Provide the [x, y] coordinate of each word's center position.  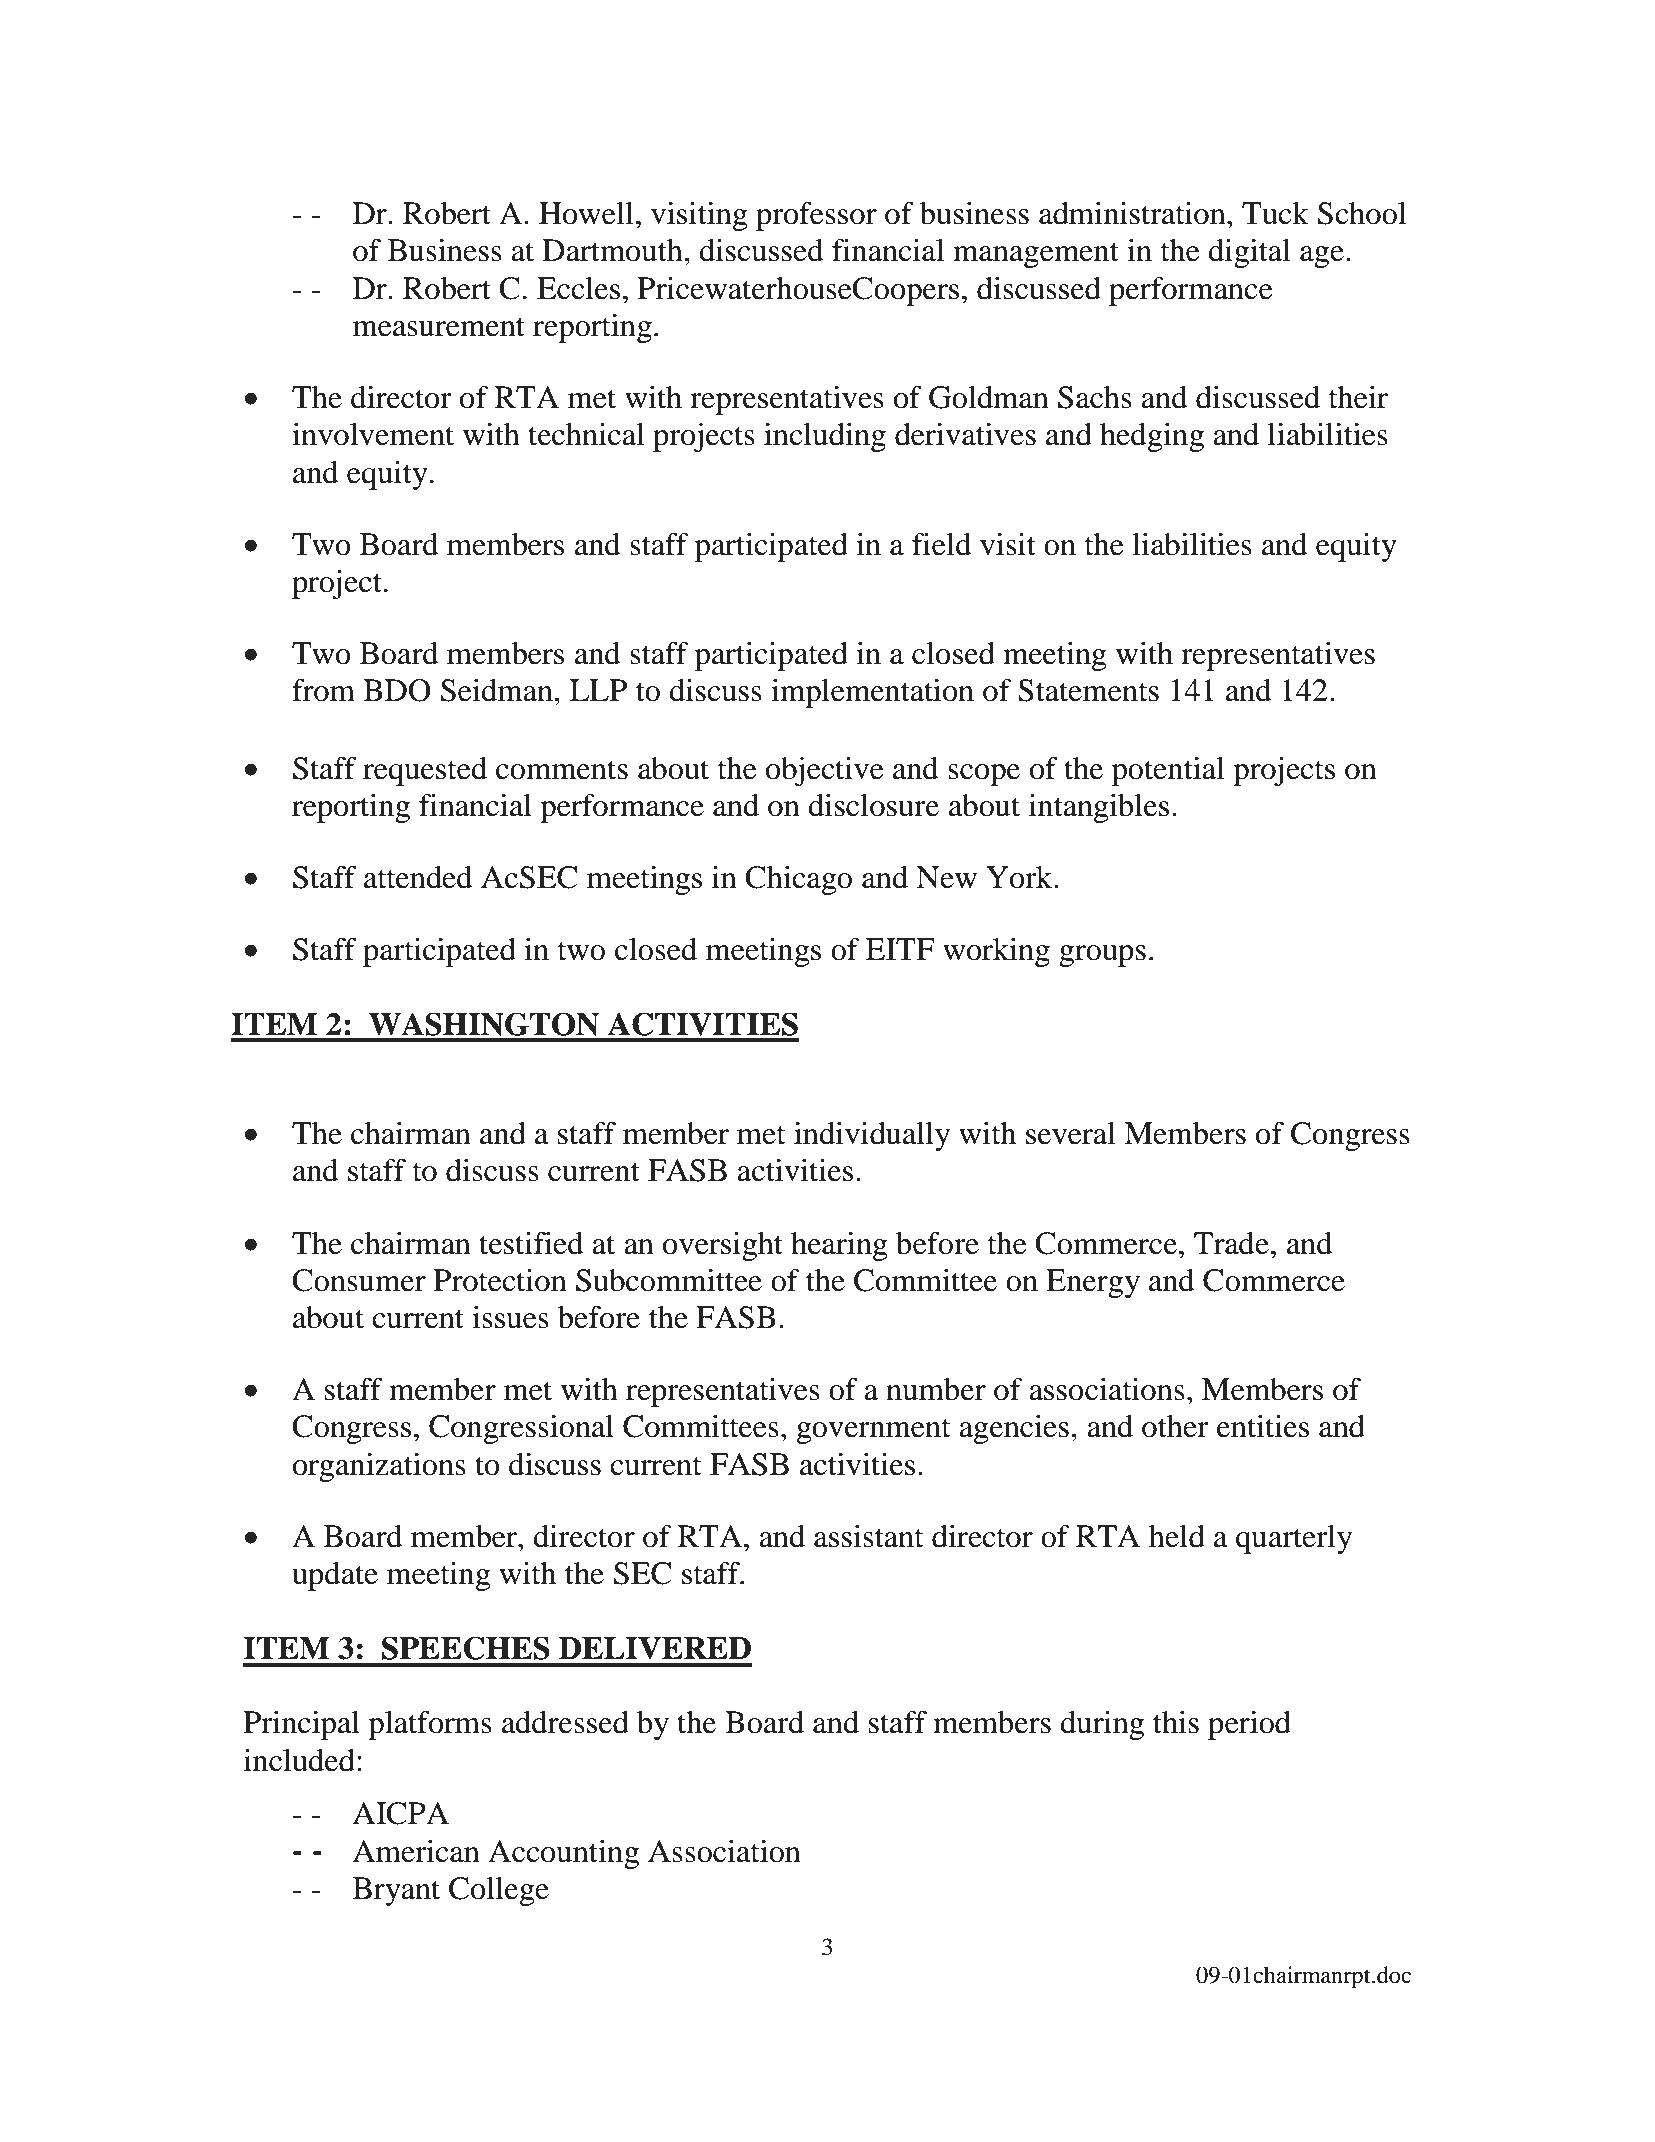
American [416, 1851]
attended [418, 877]
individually [872, 1136]
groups [1102, 956]
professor [816, 216]
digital [1249, 253]
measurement [439, 327]
